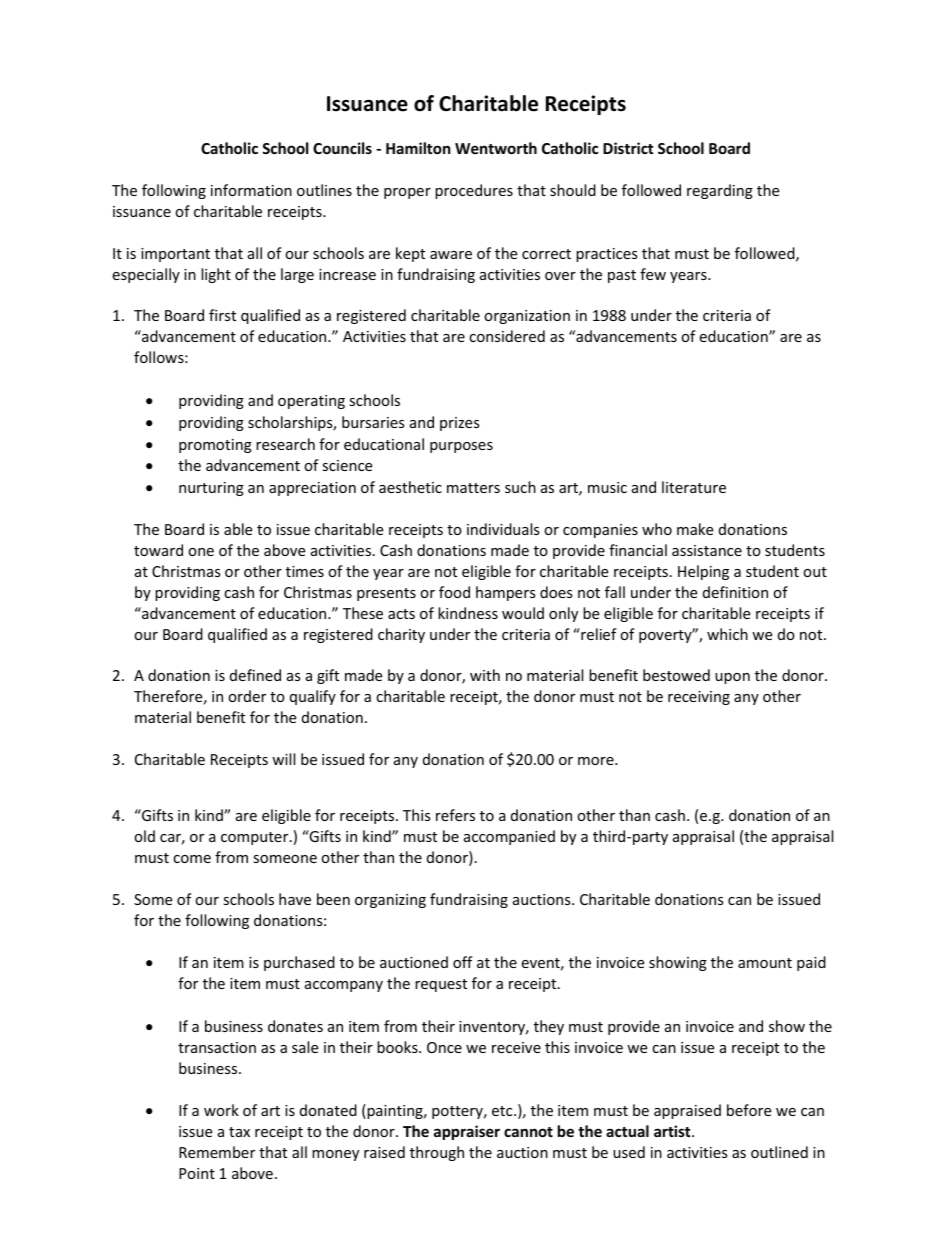 The width and height of the screenshot is (952, 1233). I want to click on receiving, so click(699, 698).
